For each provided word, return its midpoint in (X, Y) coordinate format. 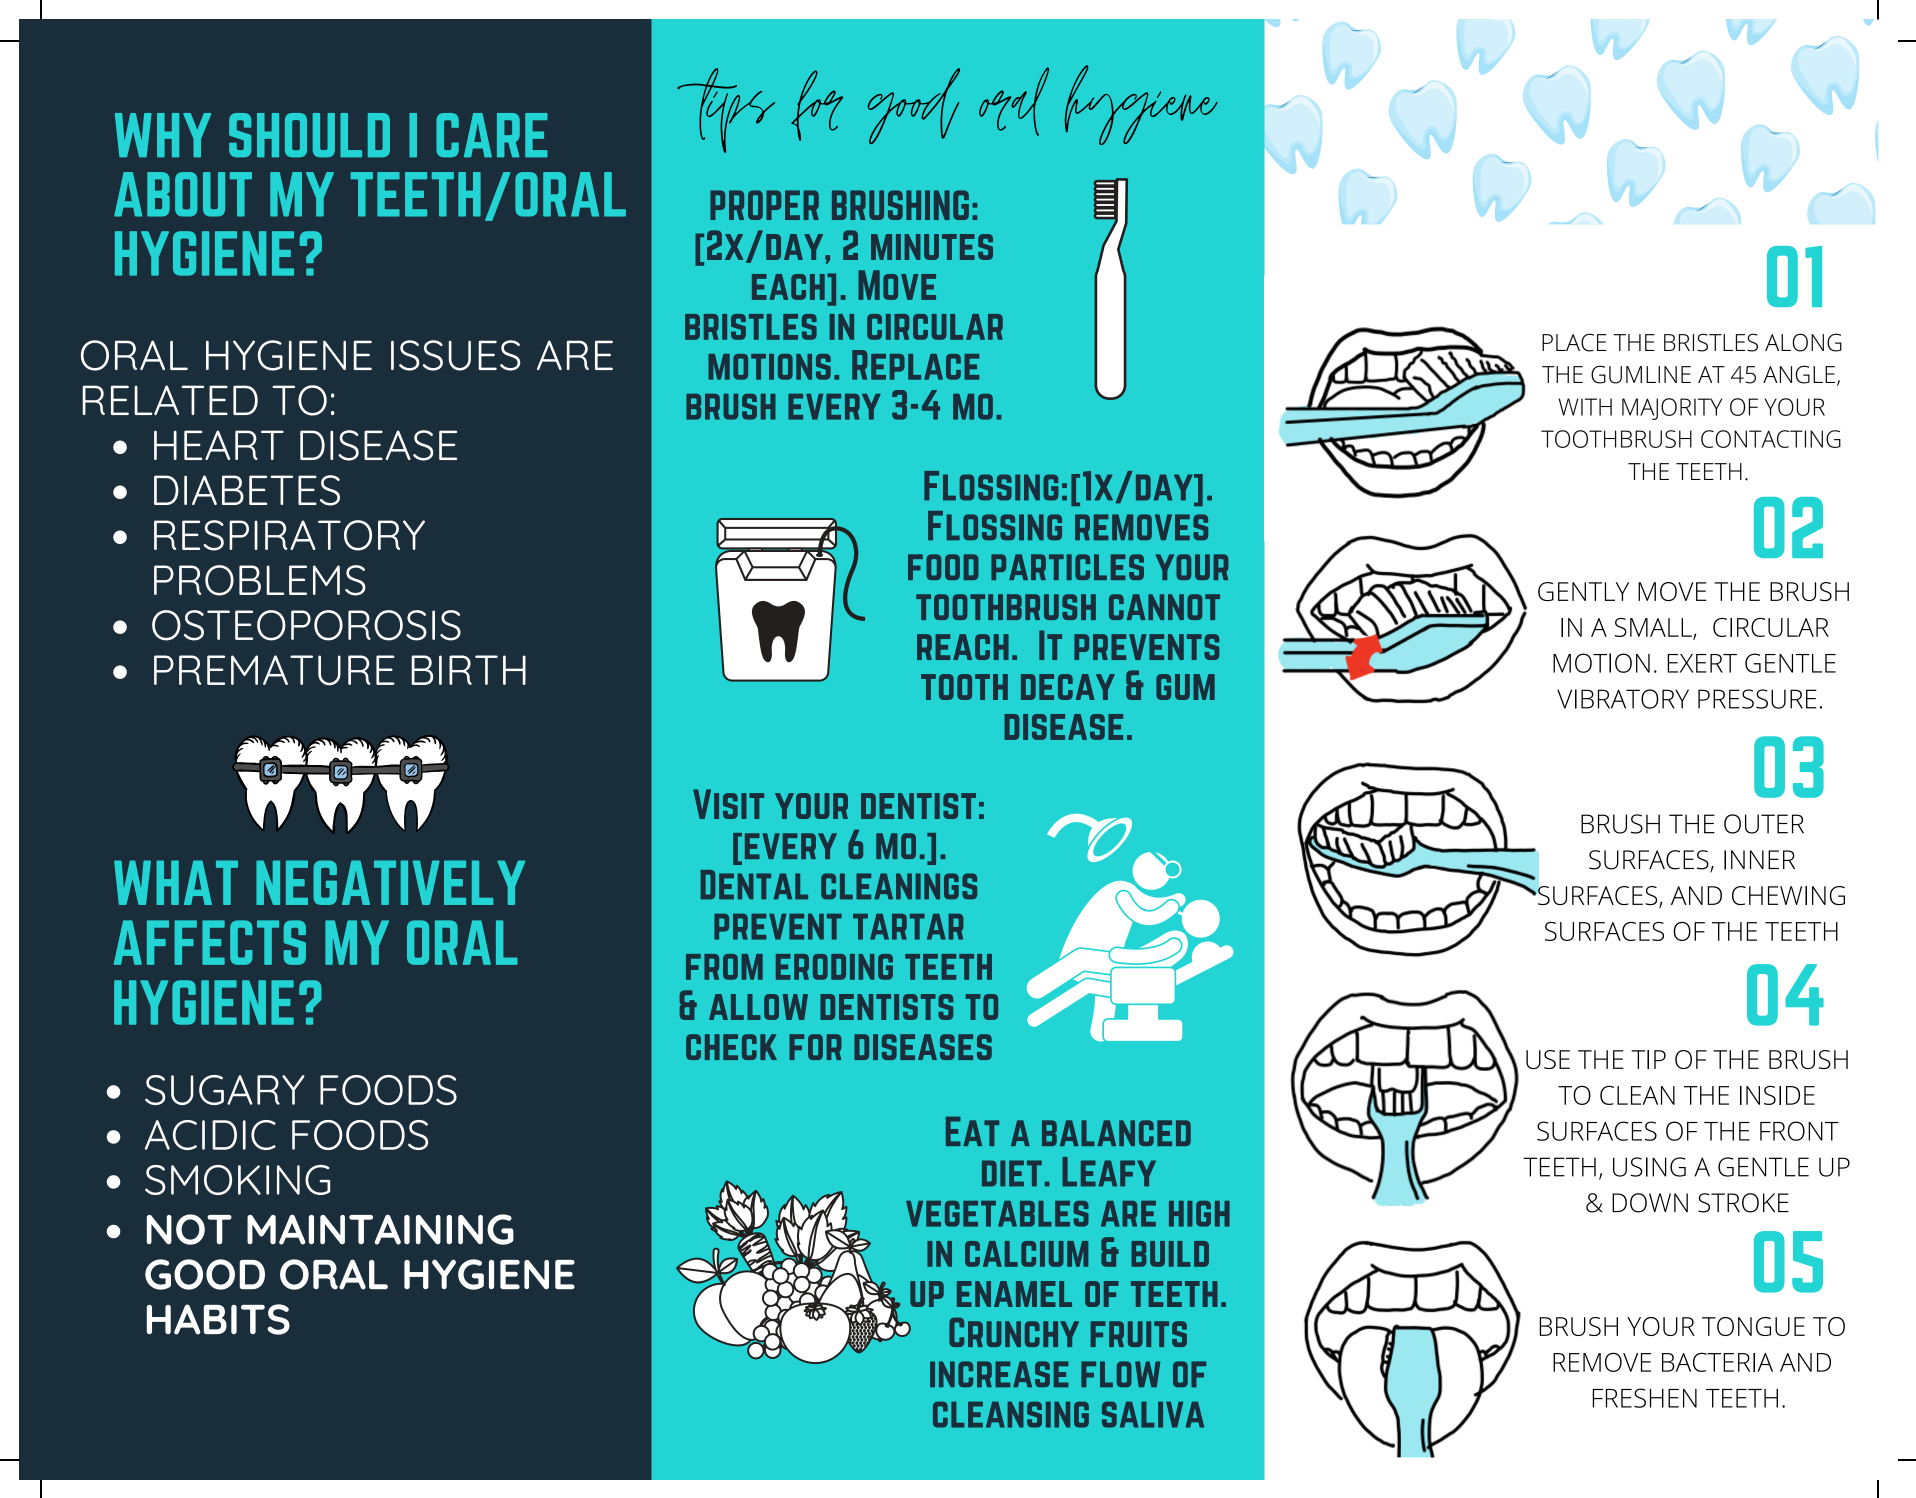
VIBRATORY (1623, 699)
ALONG (1803, 342)
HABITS (218, 1319)
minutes (932, 247)
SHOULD (309, 135)
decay (1068, 687)
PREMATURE (274, 670)
